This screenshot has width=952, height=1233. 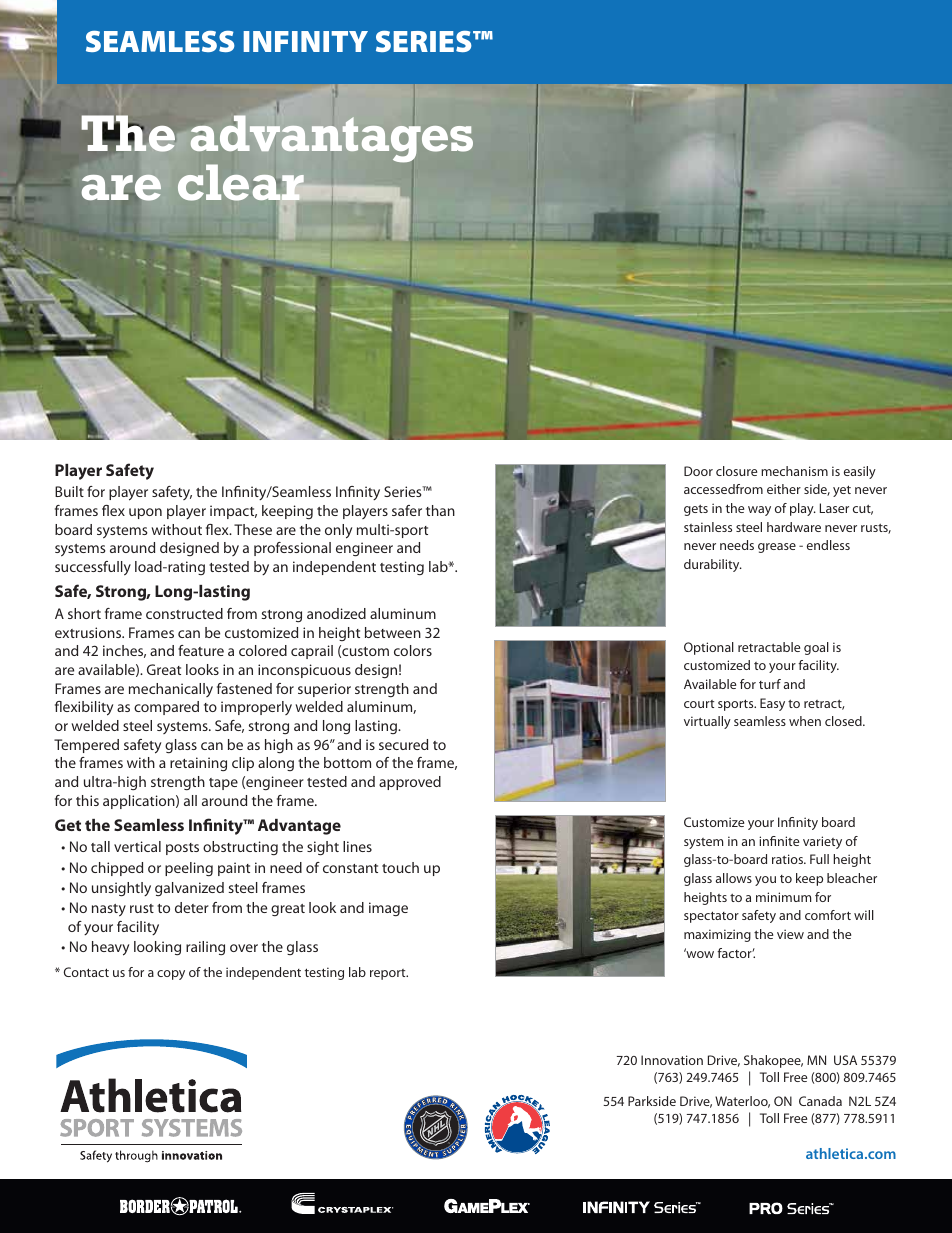 I want to click on copy, so click(x=171, y=975).
